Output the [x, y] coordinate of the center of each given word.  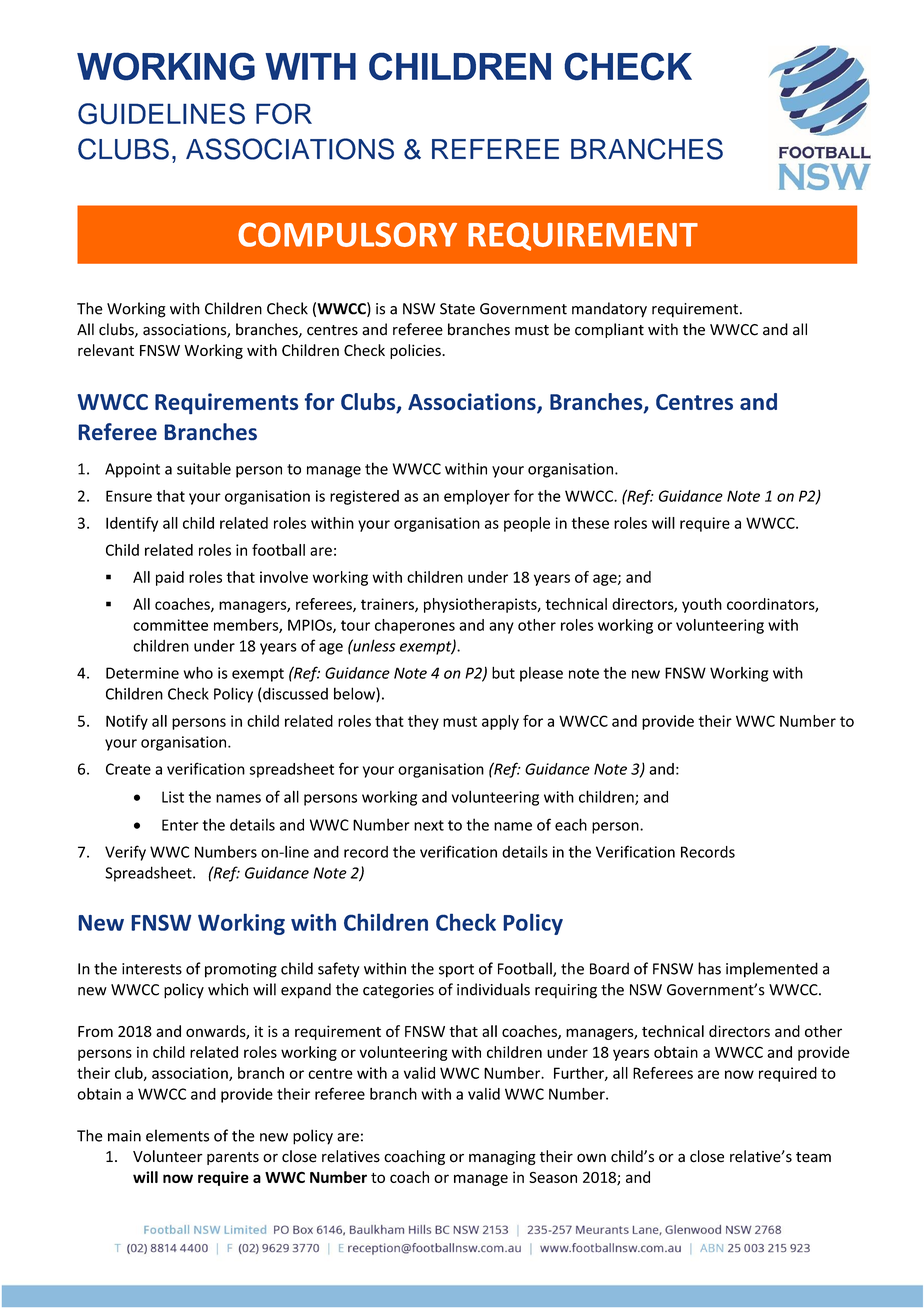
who [198, 673]
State [457, 309]
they [423, 722]
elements [177, 1135]
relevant [106, 350]
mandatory [609, 310]
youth [702, 605]
